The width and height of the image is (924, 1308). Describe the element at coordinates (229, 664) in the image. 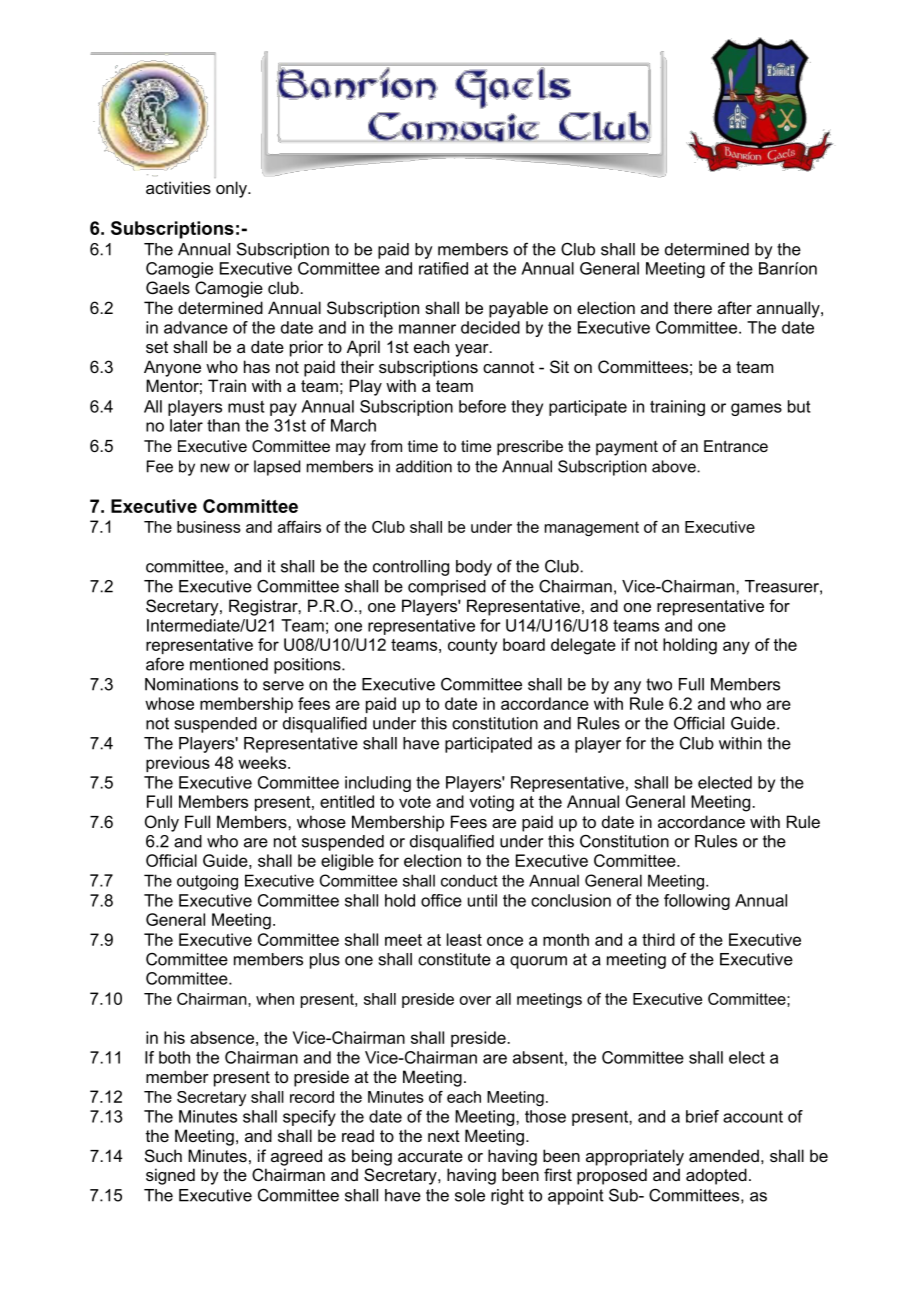

I see `mentioned` at that location.
